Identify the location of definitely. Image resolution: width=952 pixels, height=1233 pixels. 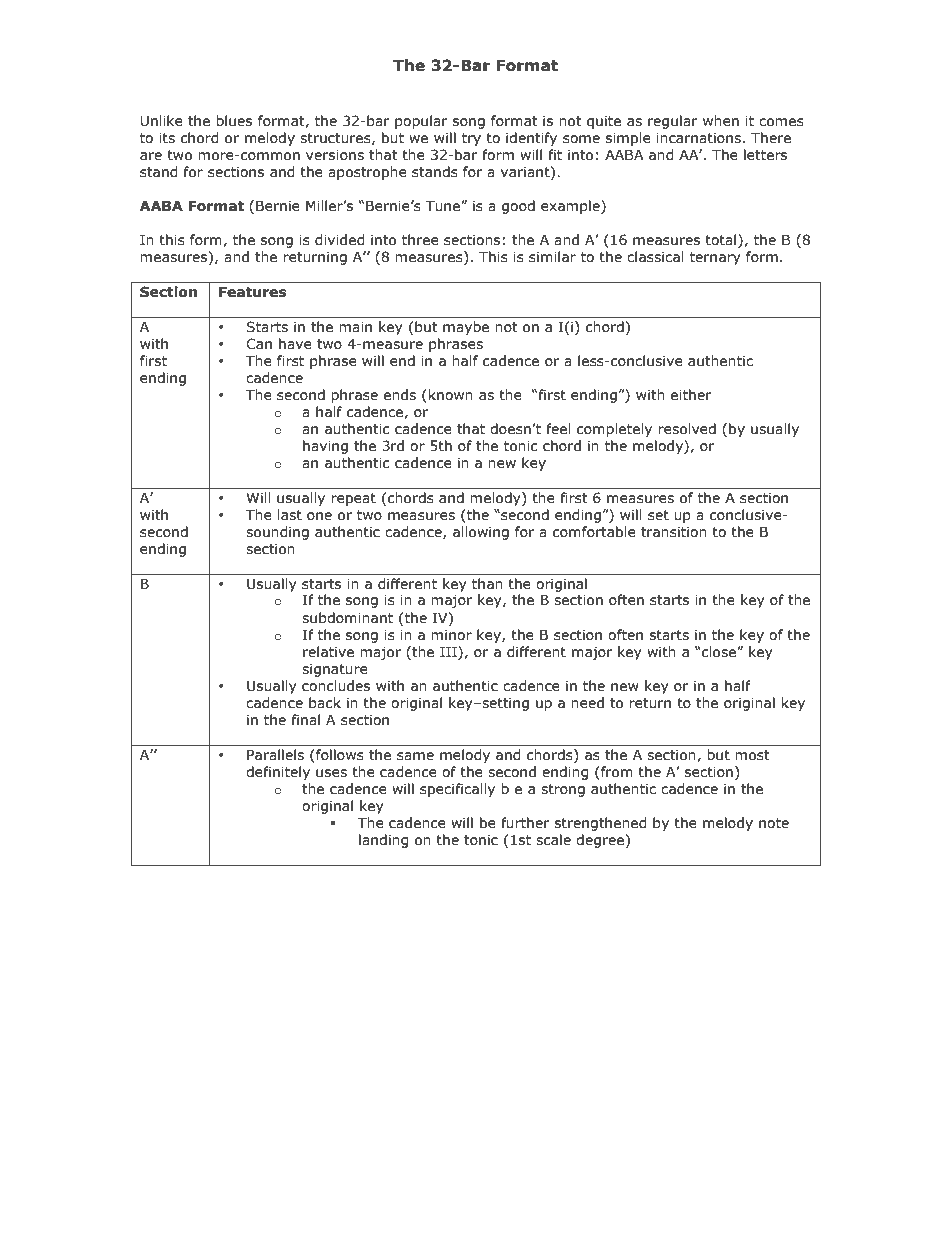
(278, 773).
